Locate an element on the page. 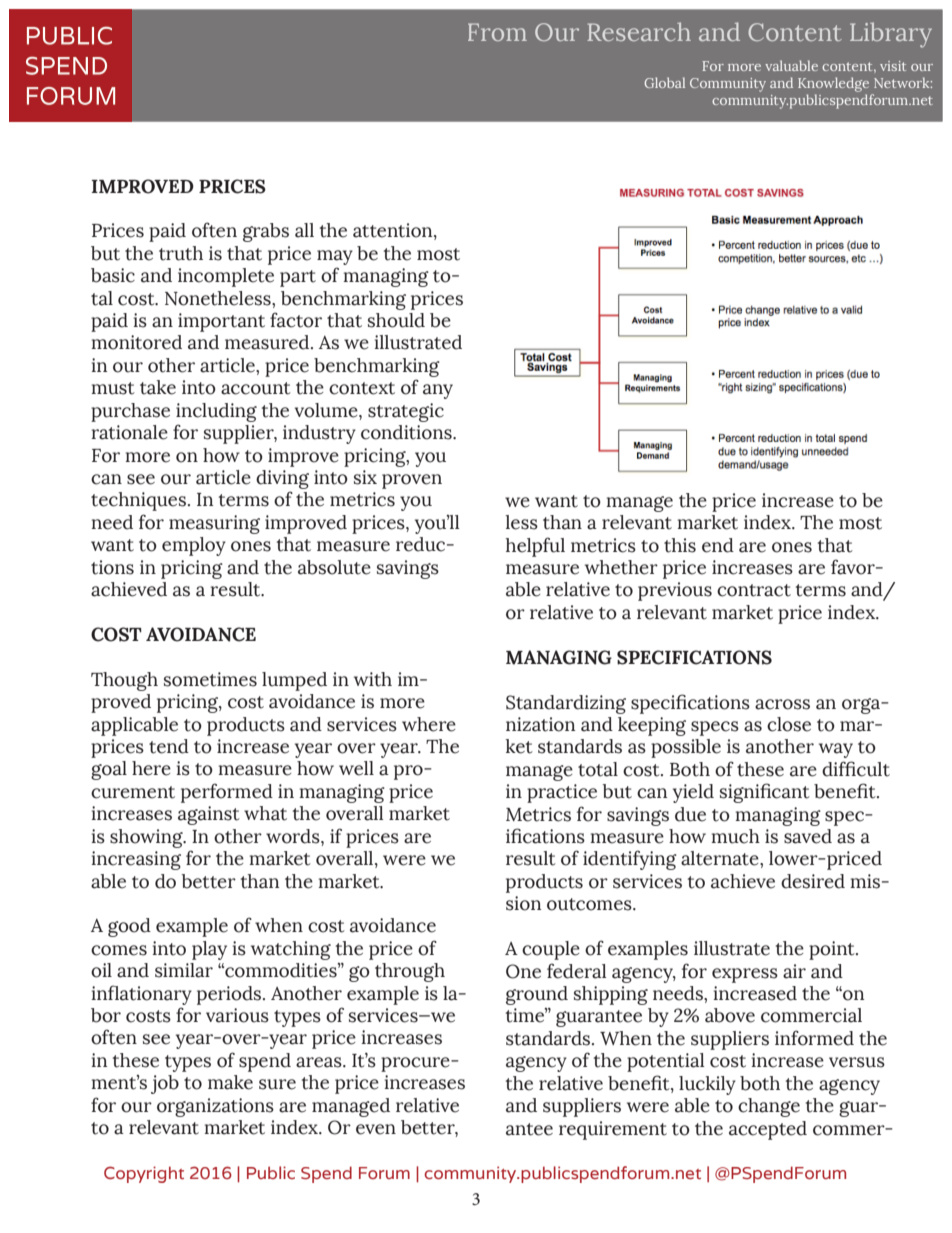 The image size is (952, 1233). Global is located at coordinates (664, 82).
